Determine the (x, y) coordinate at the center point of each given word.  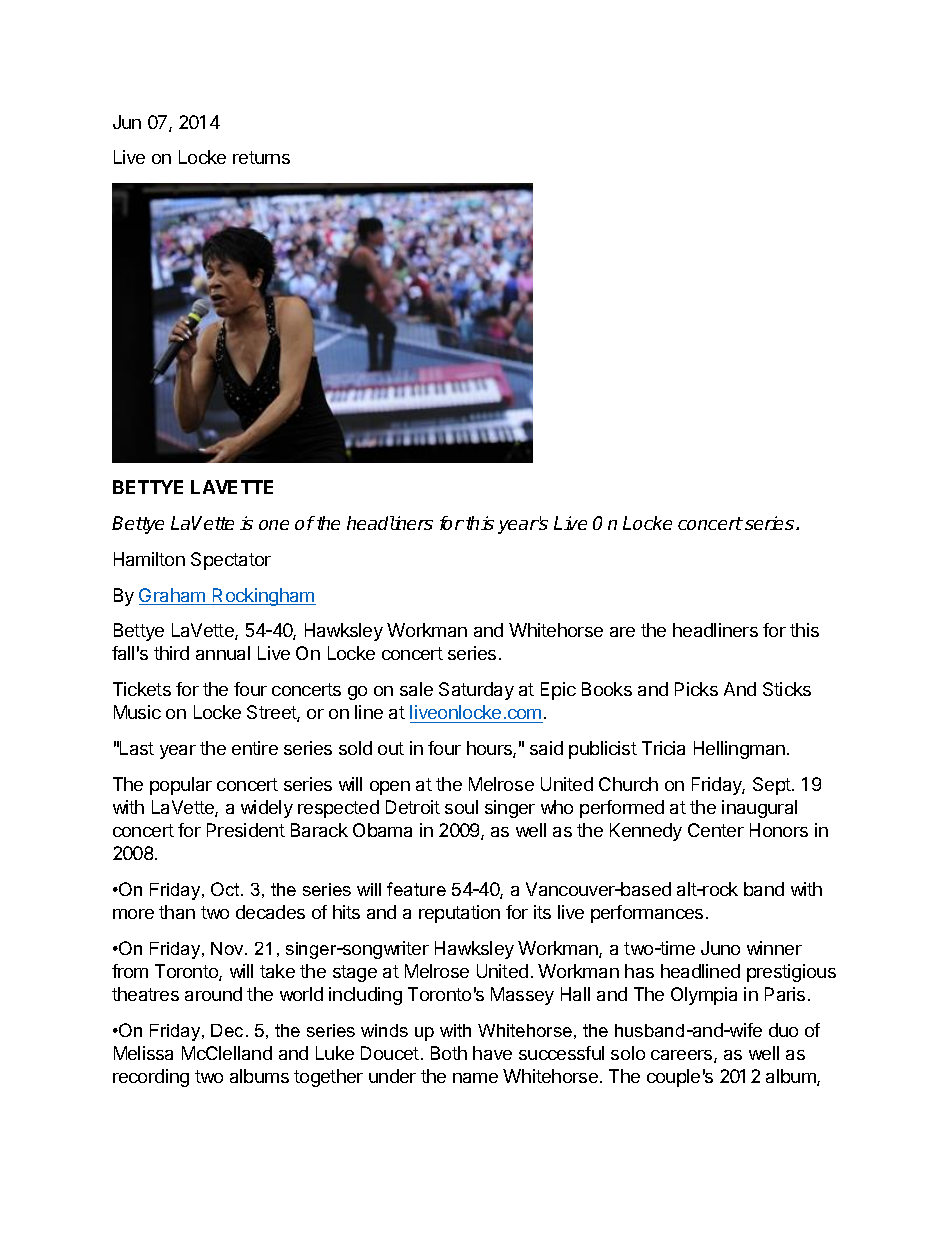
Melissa (143, 1053)
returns (261, 157)
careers (683, 1056)
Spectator (231, 561)
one (274, 525)
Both (449, 1053)
